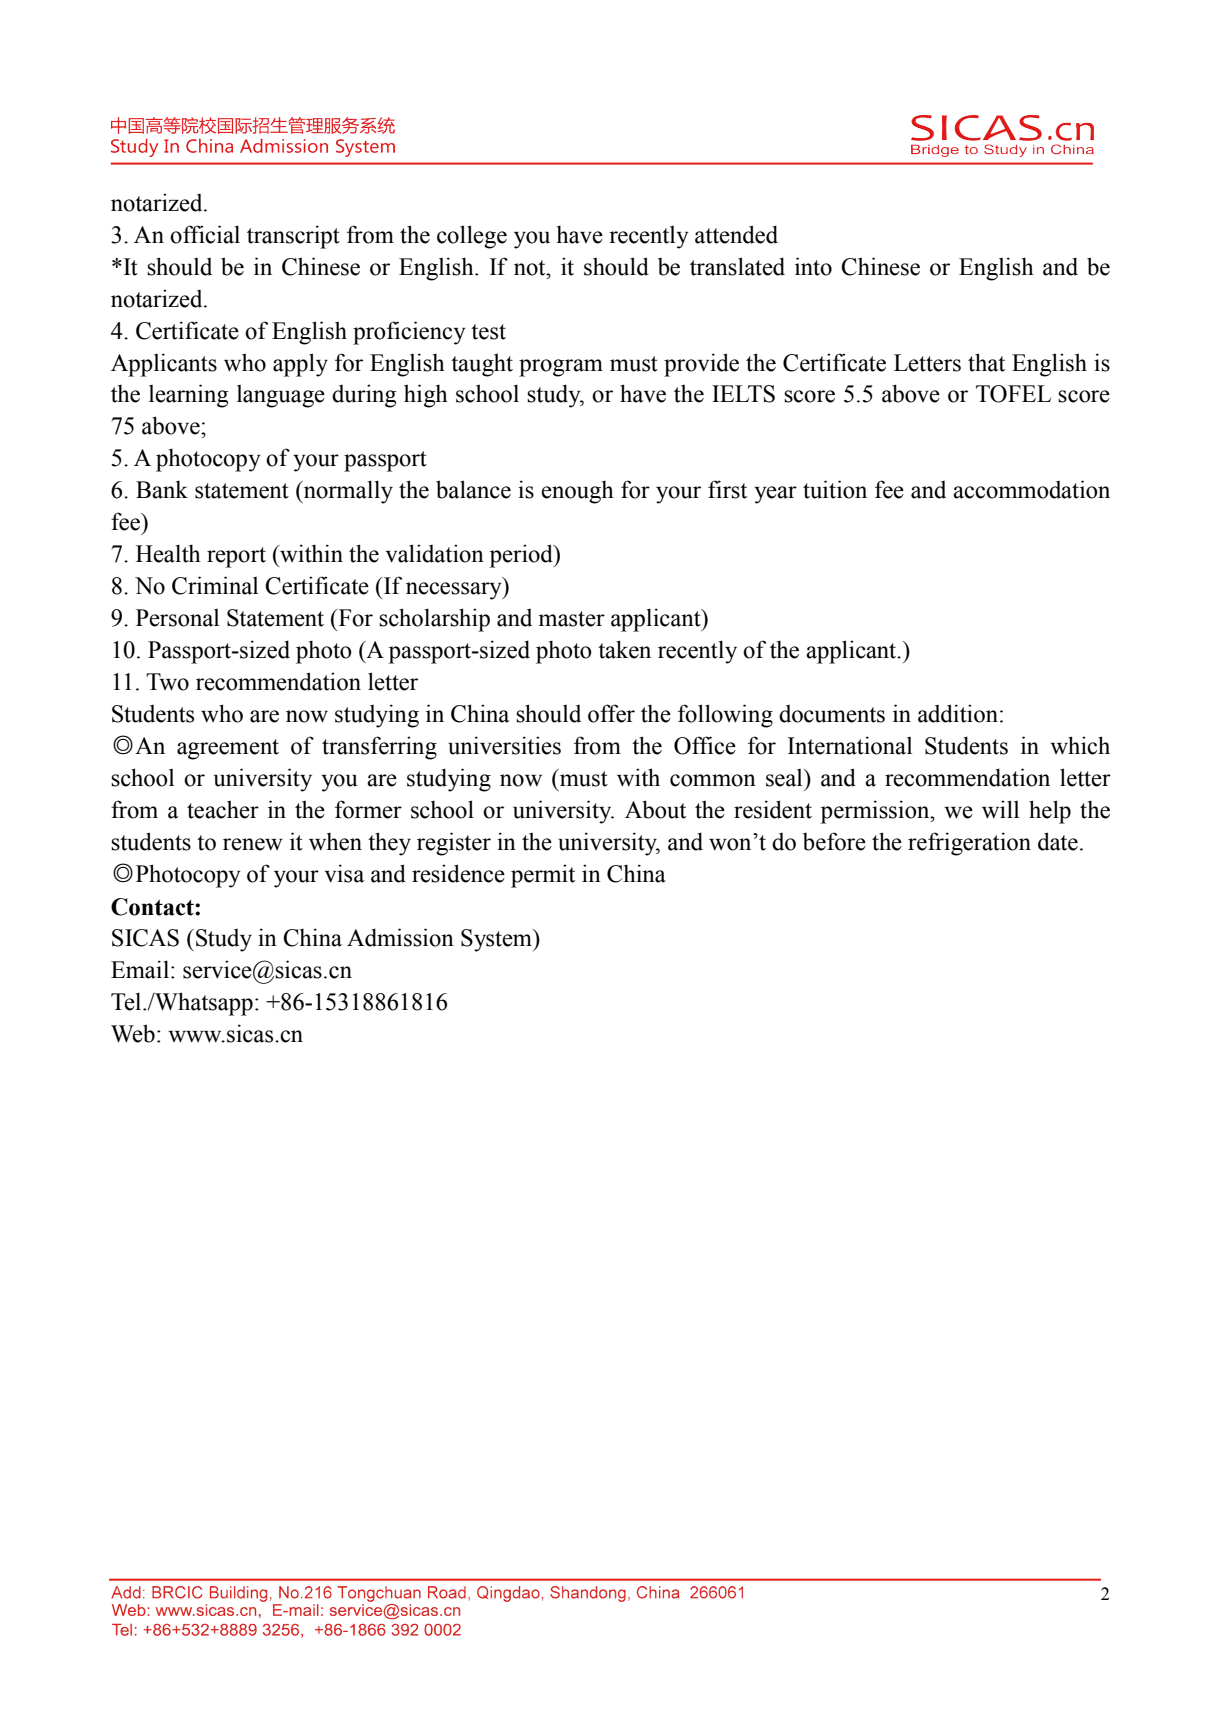  What do you see at coordinates (293, 237) in the screenshot?
I see `transcript` at bounding box center [293, 237].
